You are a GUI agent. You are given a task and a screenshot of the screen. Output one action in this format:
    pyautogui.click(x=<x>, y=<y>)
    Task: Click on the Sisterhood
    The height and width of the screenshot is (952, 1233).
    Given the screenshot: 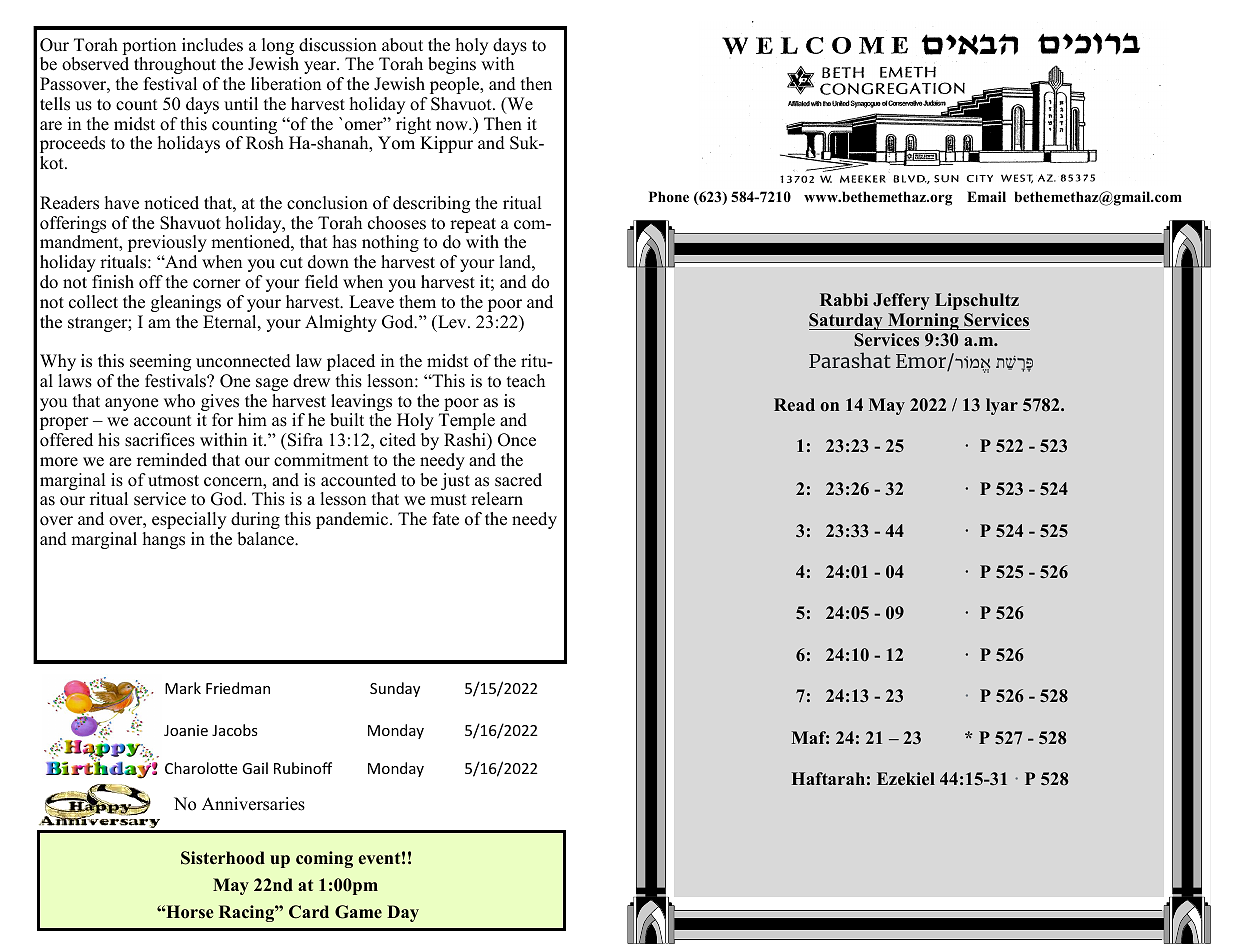 What is the action you would take?
    pyautogui.click(x=223, y=858)
